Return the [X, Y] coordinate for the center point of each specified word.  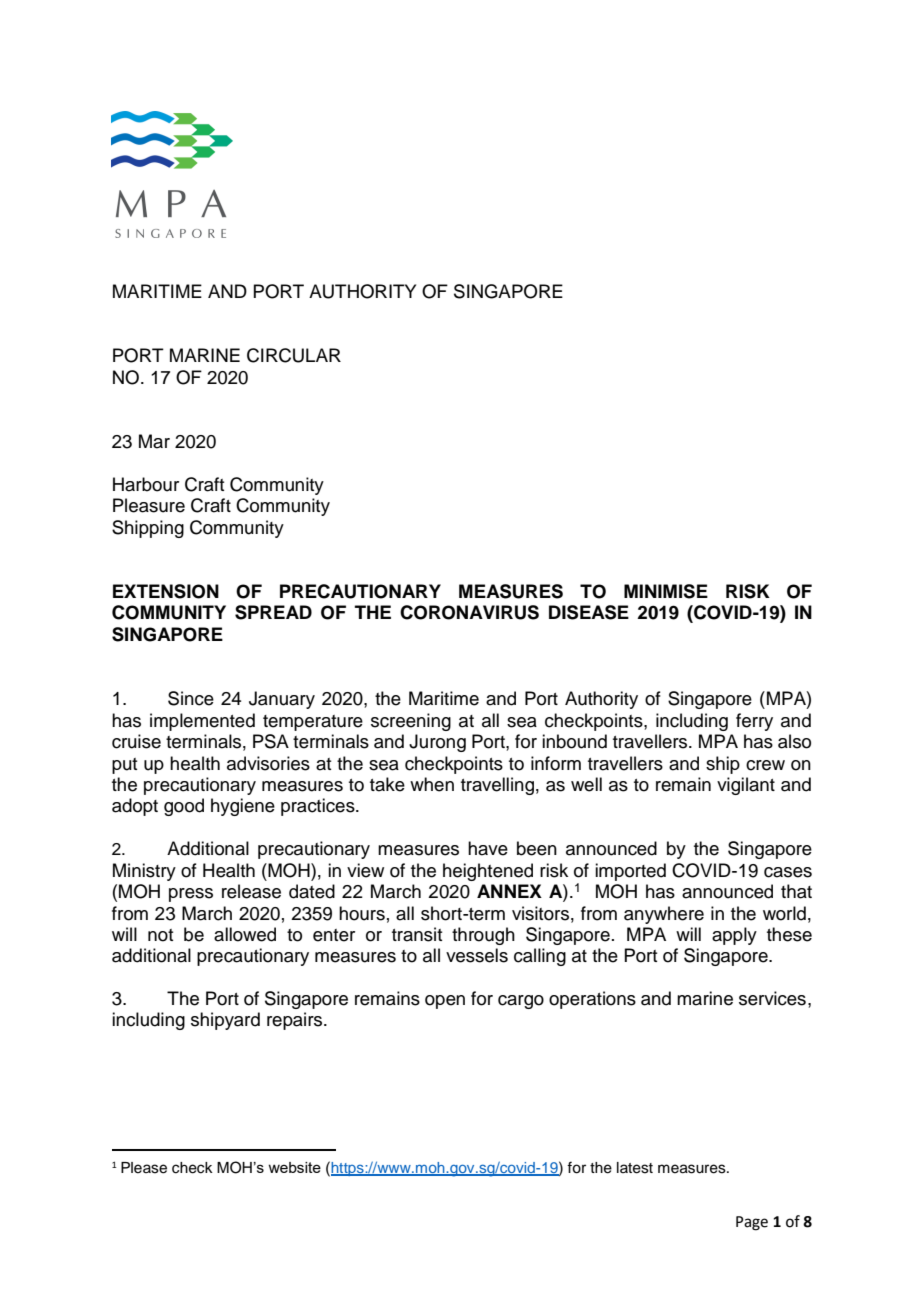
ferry [754, 722]
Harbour [146, 484]
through [483, 936]
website [294, 1167]
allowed [245, 934]
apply [734, 936]
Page [752, 1223]
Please [144, 1168]
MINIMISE [666, 591]
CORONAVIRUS [469, 612]
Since [191, 698]
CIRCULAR [294, 355]
